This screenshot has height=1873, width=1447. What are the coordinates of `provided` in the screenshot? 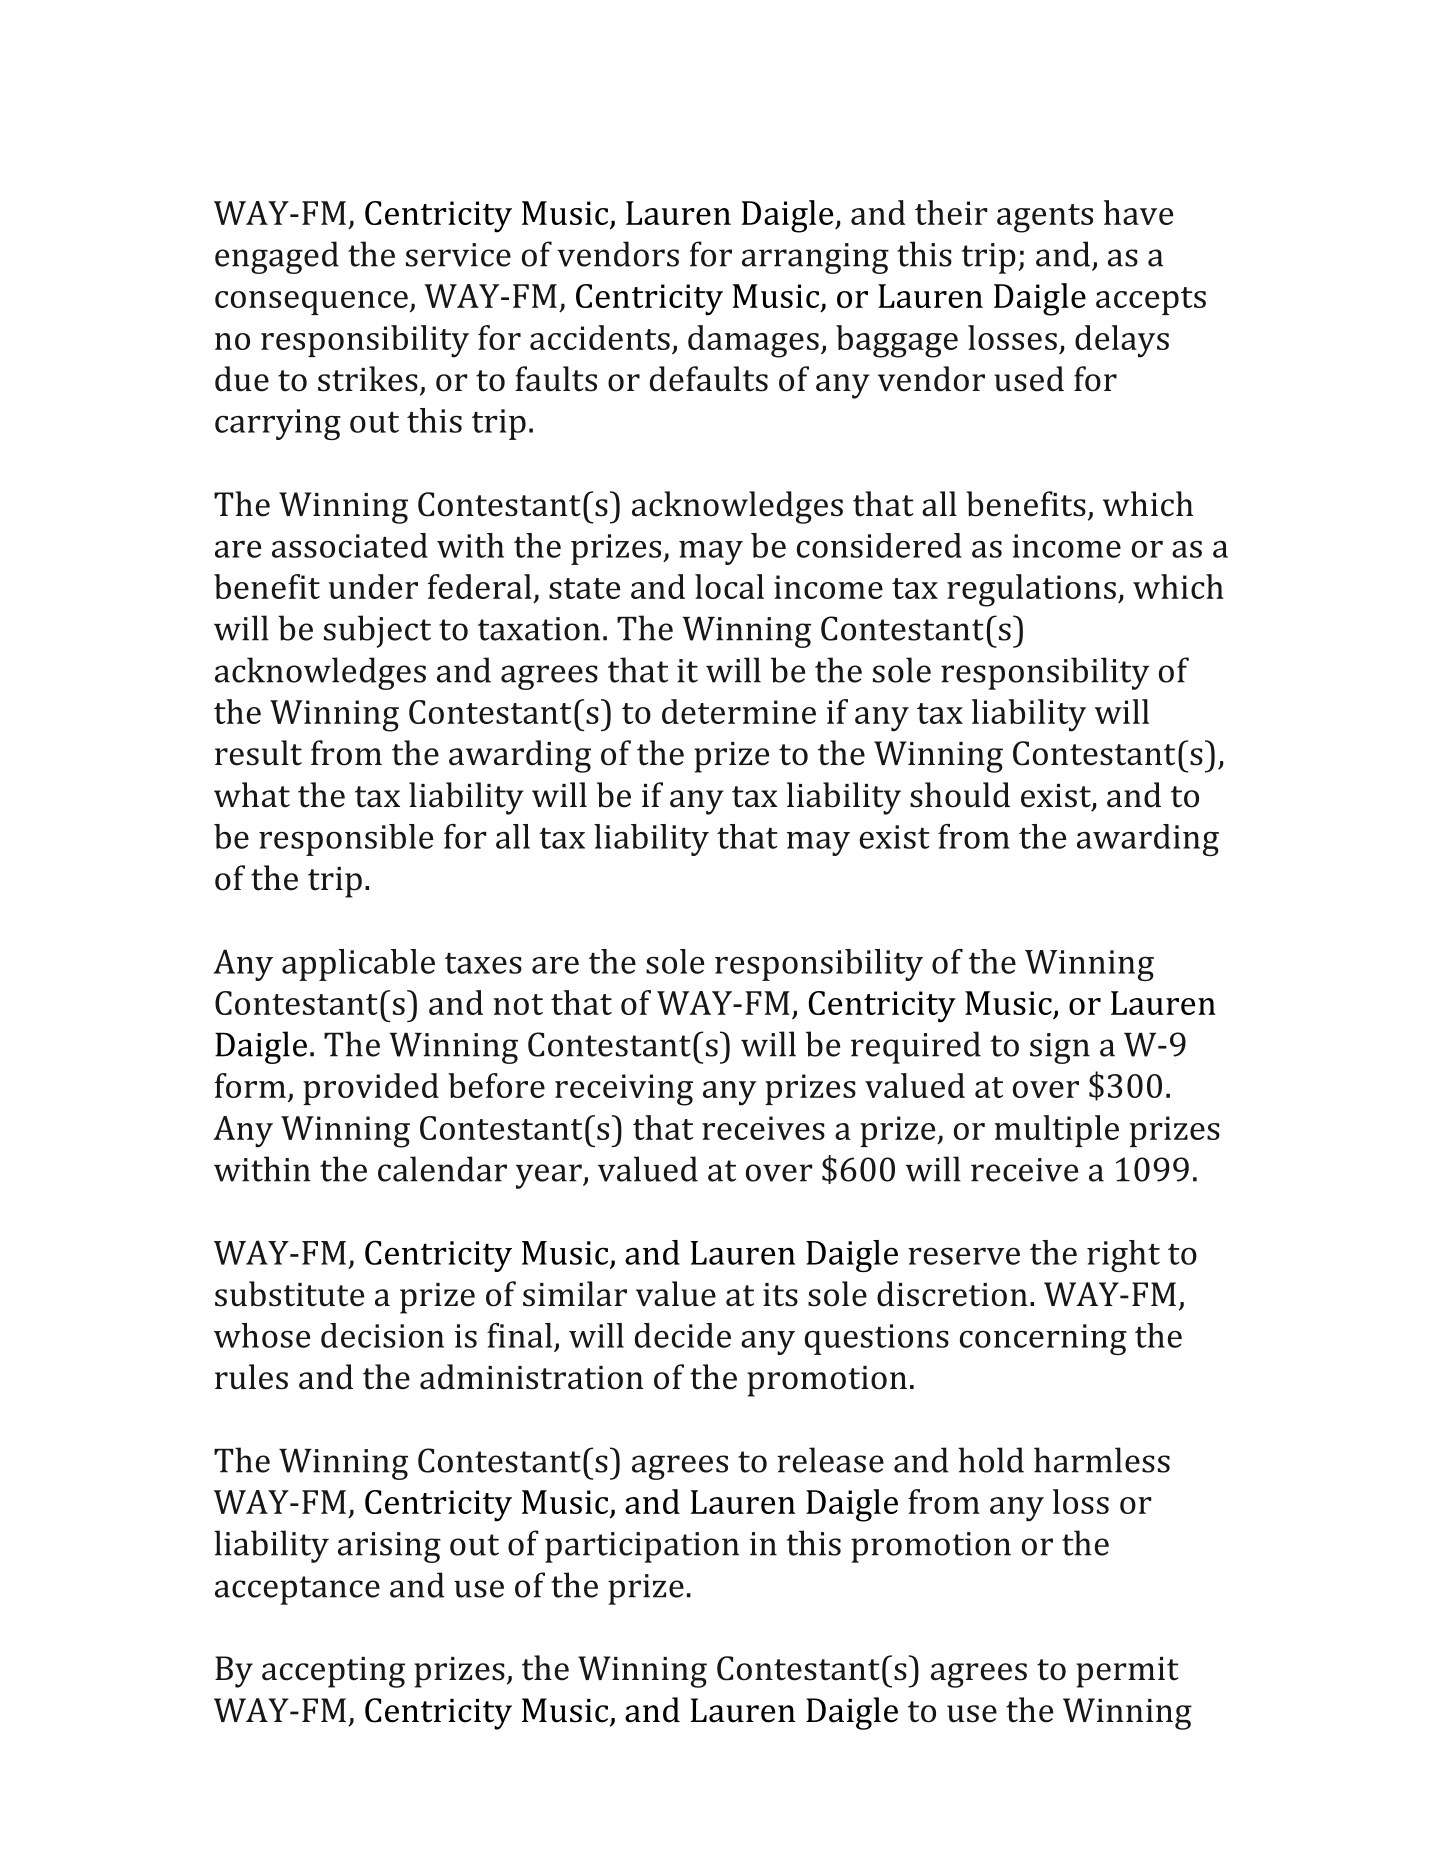 It's located at (371, 1089).
